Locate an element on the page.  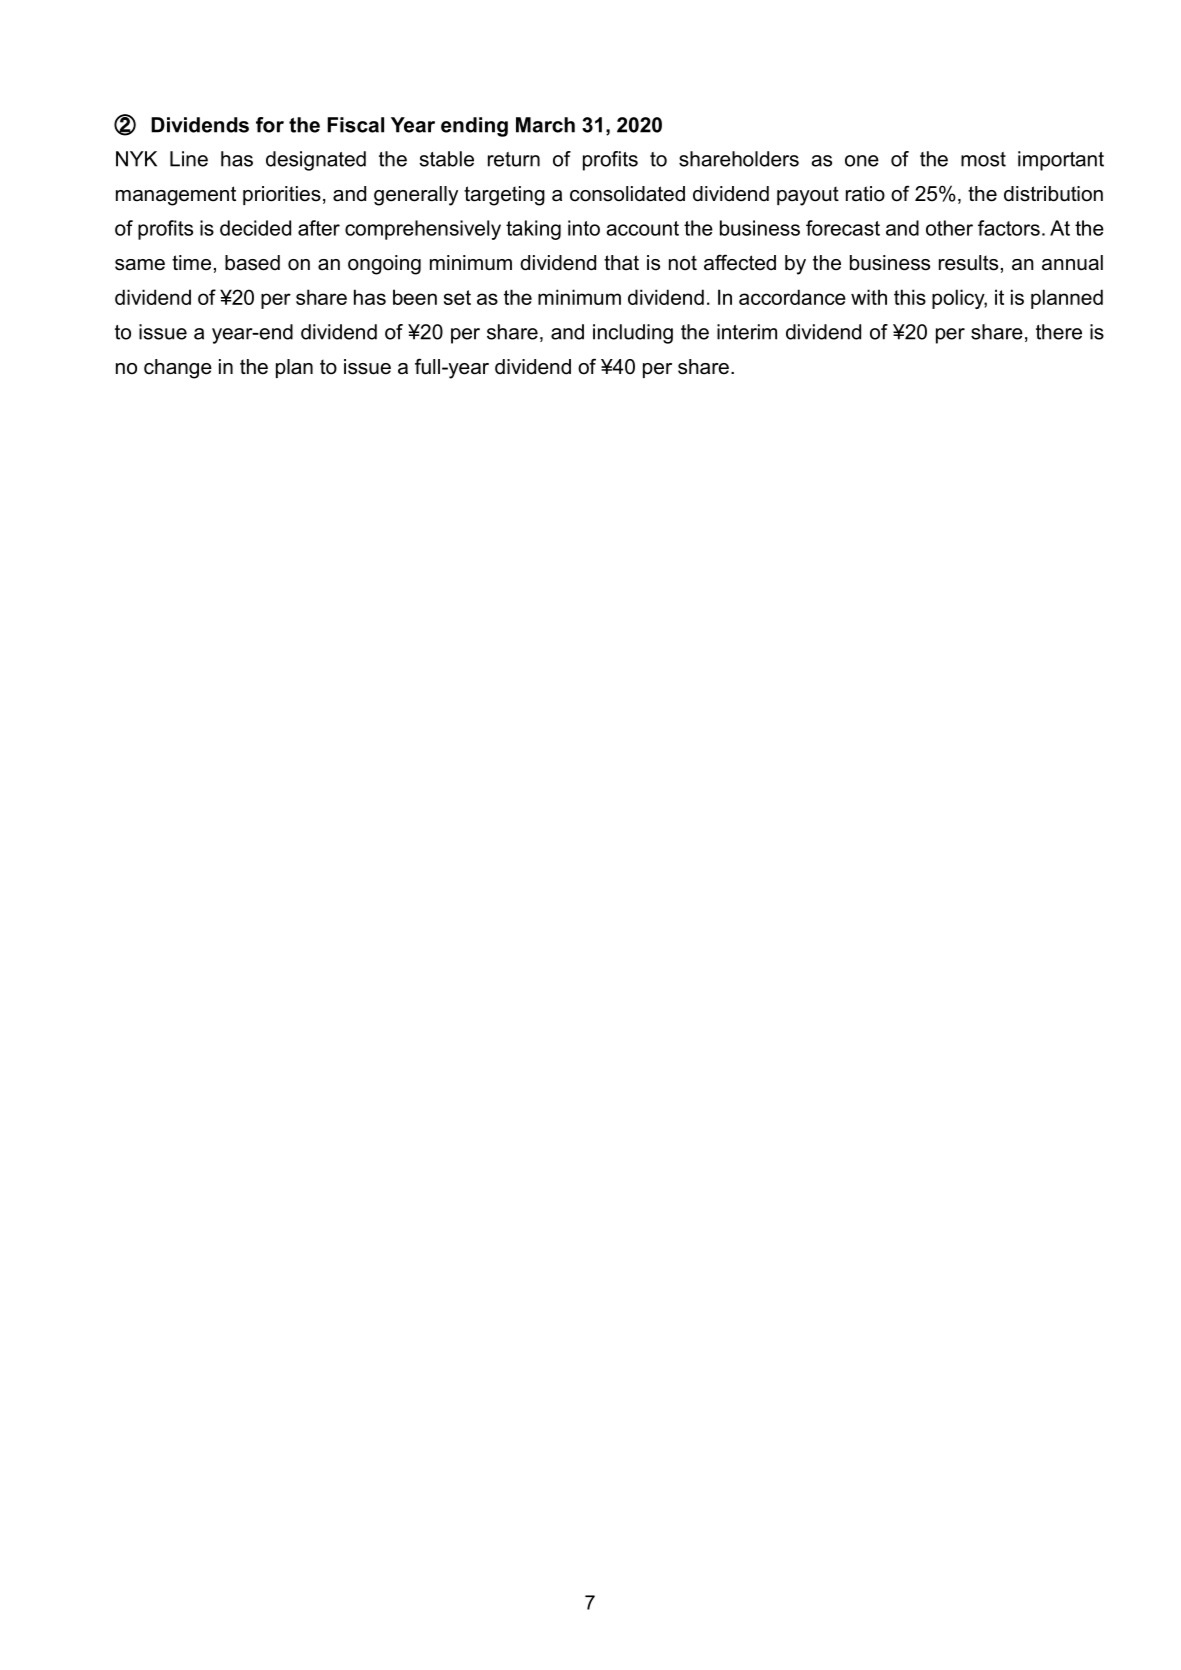
including is located at coordinates (633, 334).
